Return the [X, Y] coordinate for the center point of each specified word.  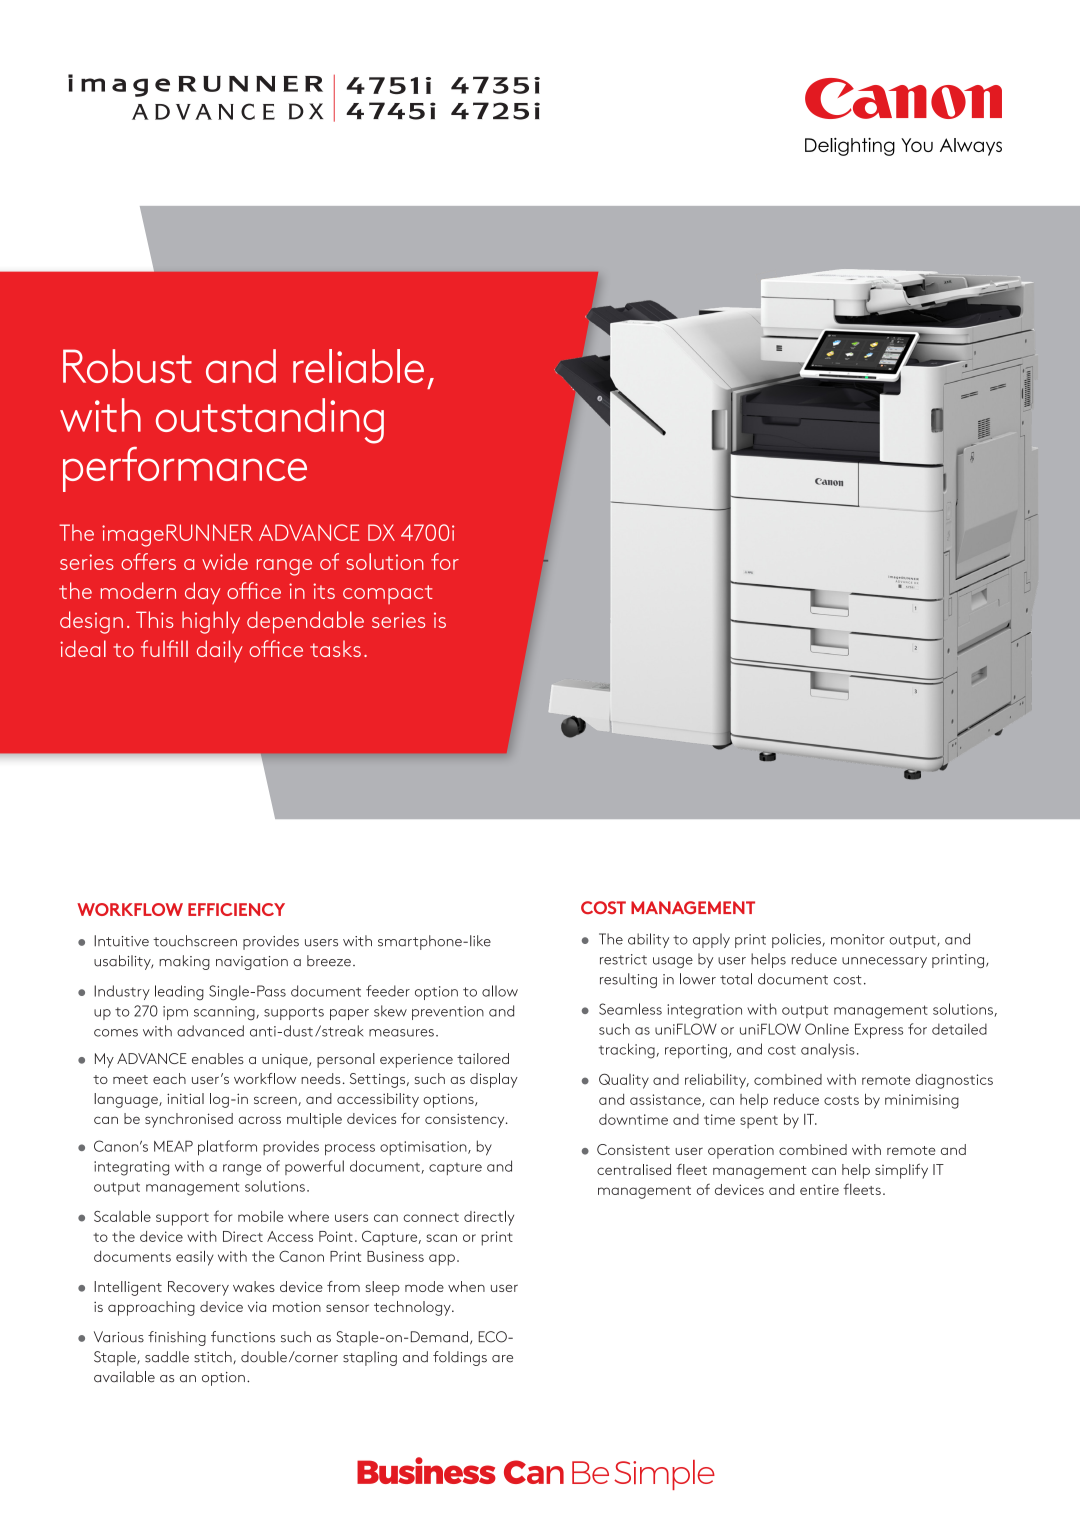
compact [388, 594]
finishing [177, 1338]
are [502, 1359]
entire [819, 1189]
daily [220, 651]
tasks [335, 648]
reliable [358, 366]
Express [879, 1030]
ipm [175, 1013]
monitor [858, 939]
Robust [127, 366]
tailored [483, 1058]
